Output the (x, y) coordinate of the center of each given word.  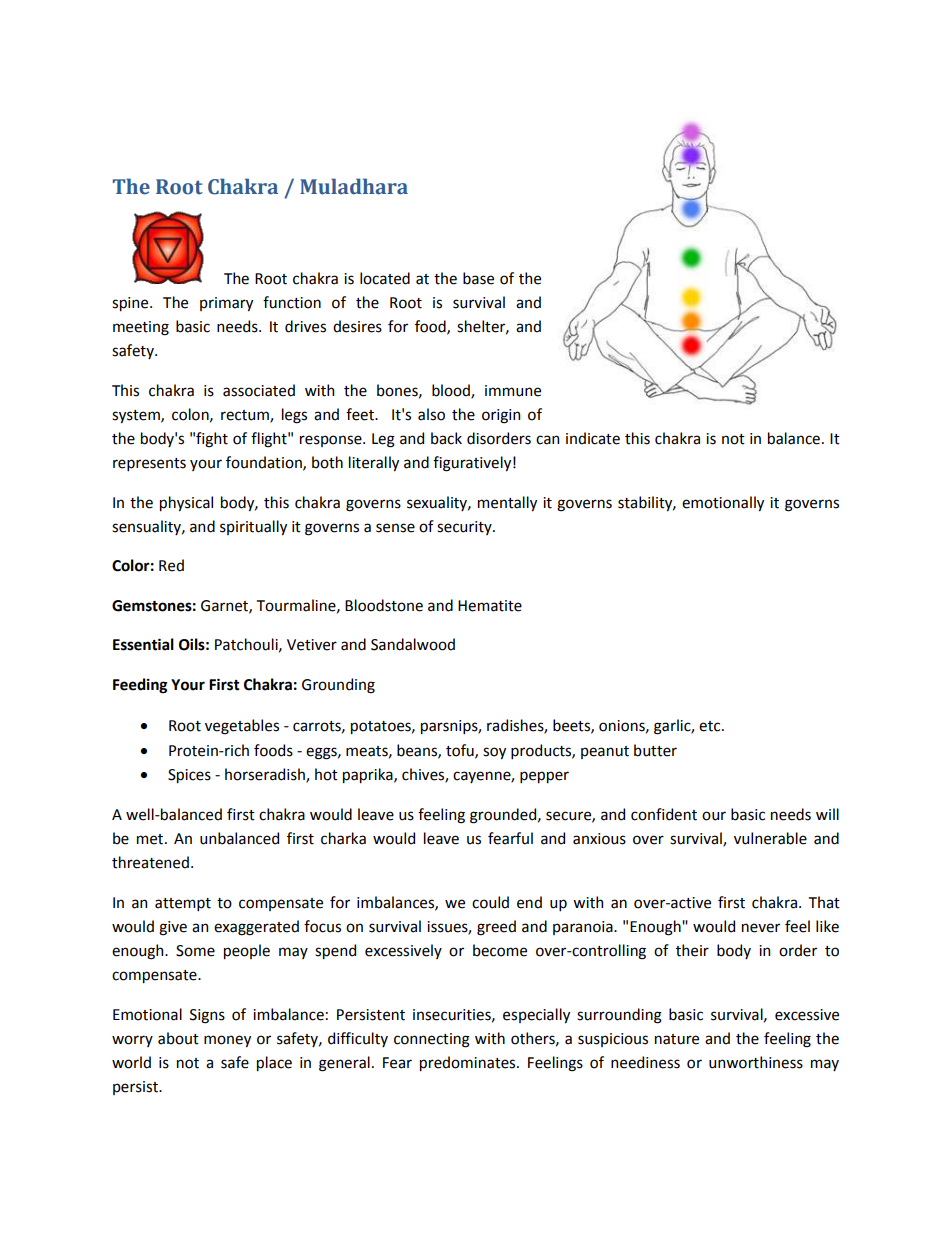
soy (494, 753)
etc (711, 726)
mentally (507, 503)
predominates (469, 1063)
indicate (593, 438)
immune (513, 391)
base (478, 278)
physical (186, 503)
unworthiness (756, 1062)
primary (226, 304)
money (227, 1041)
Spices (189, 776)
